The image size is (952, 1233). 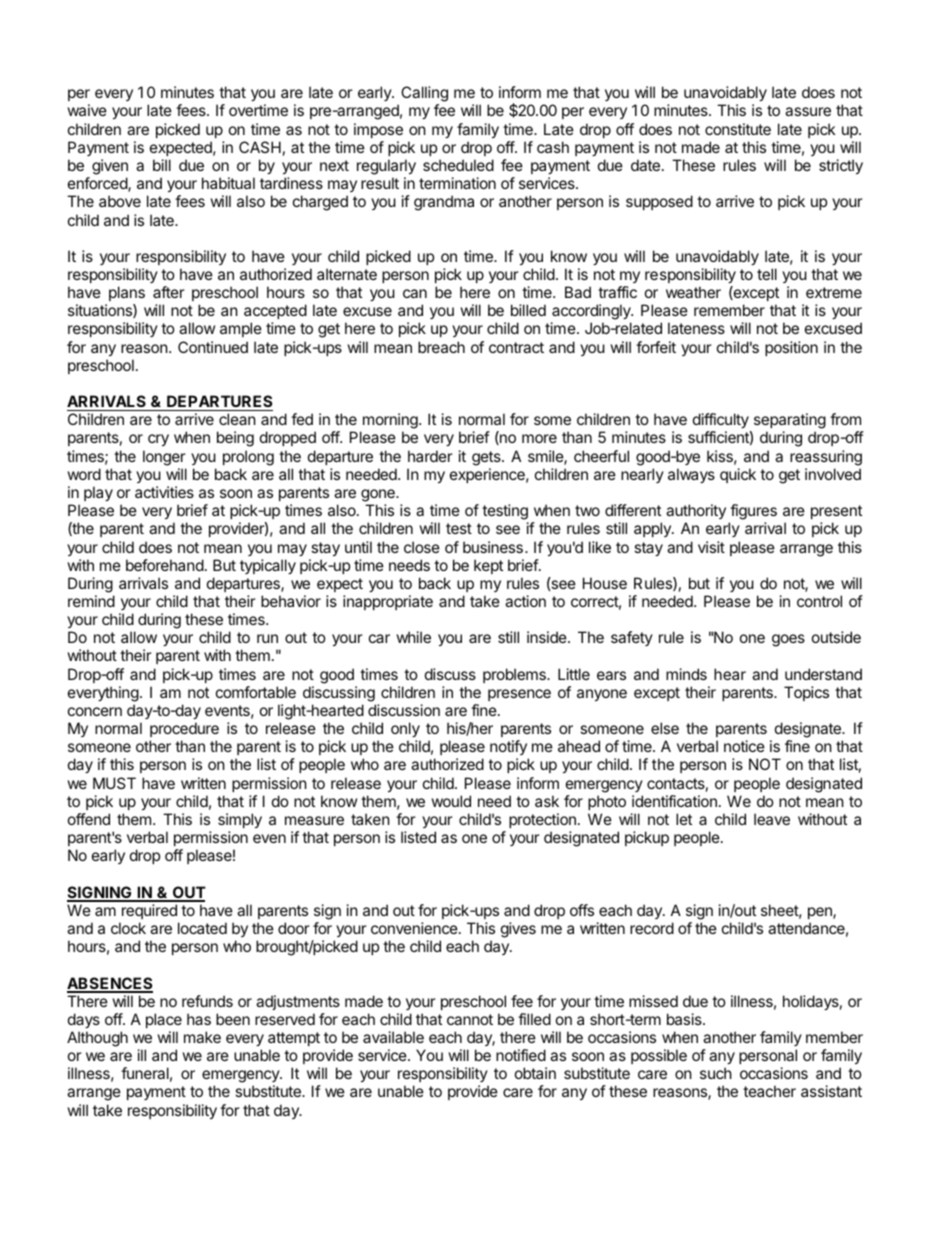 What do you see at coordinates (165, 565) in the page?
I see `beforehand` at bounding box center [165, 565].
